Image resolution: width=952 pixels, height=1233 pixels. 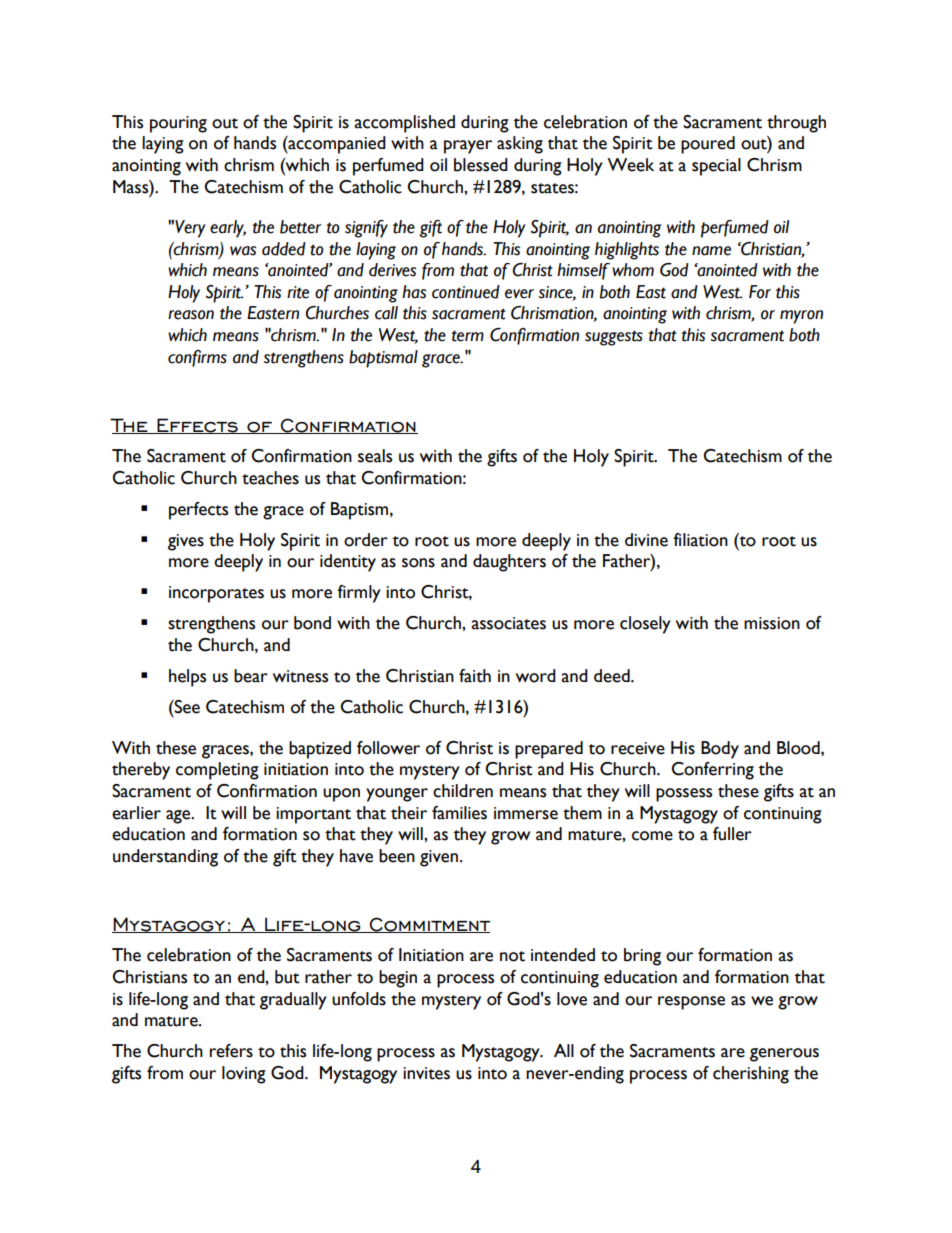 What do you see at coordinates (217, 771) in the screenshot?
I see `completing` at bounding box center [217, 771].
